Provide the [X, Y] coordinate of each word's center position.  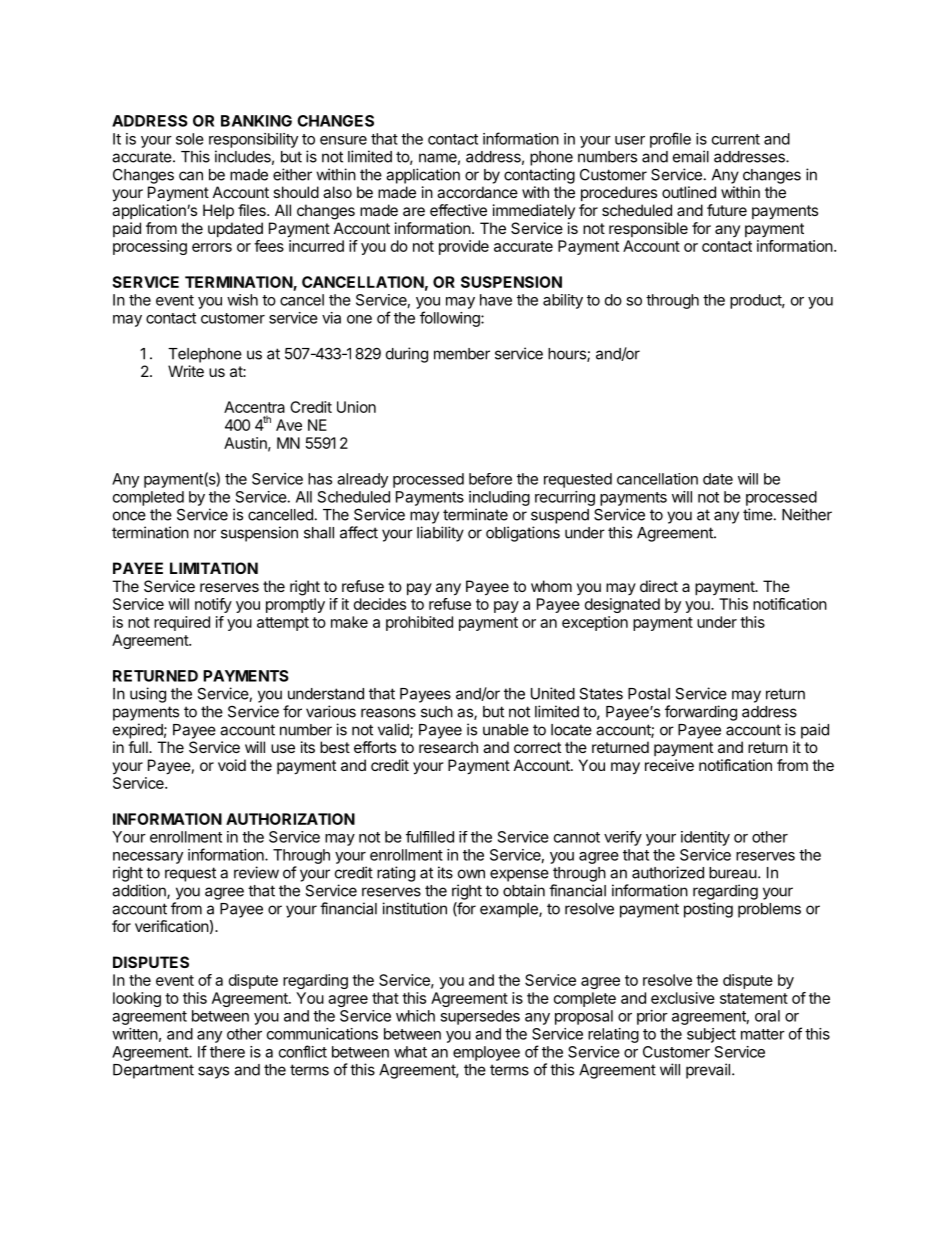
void [232, 765]
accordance [477, 192]
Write [186, 371]
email [691, 156]
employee [486, 1053]
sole [190, 139]
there [227, 1052]
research [448, 747]
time [758, 514]
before [490, 479]
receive [669, 765]
